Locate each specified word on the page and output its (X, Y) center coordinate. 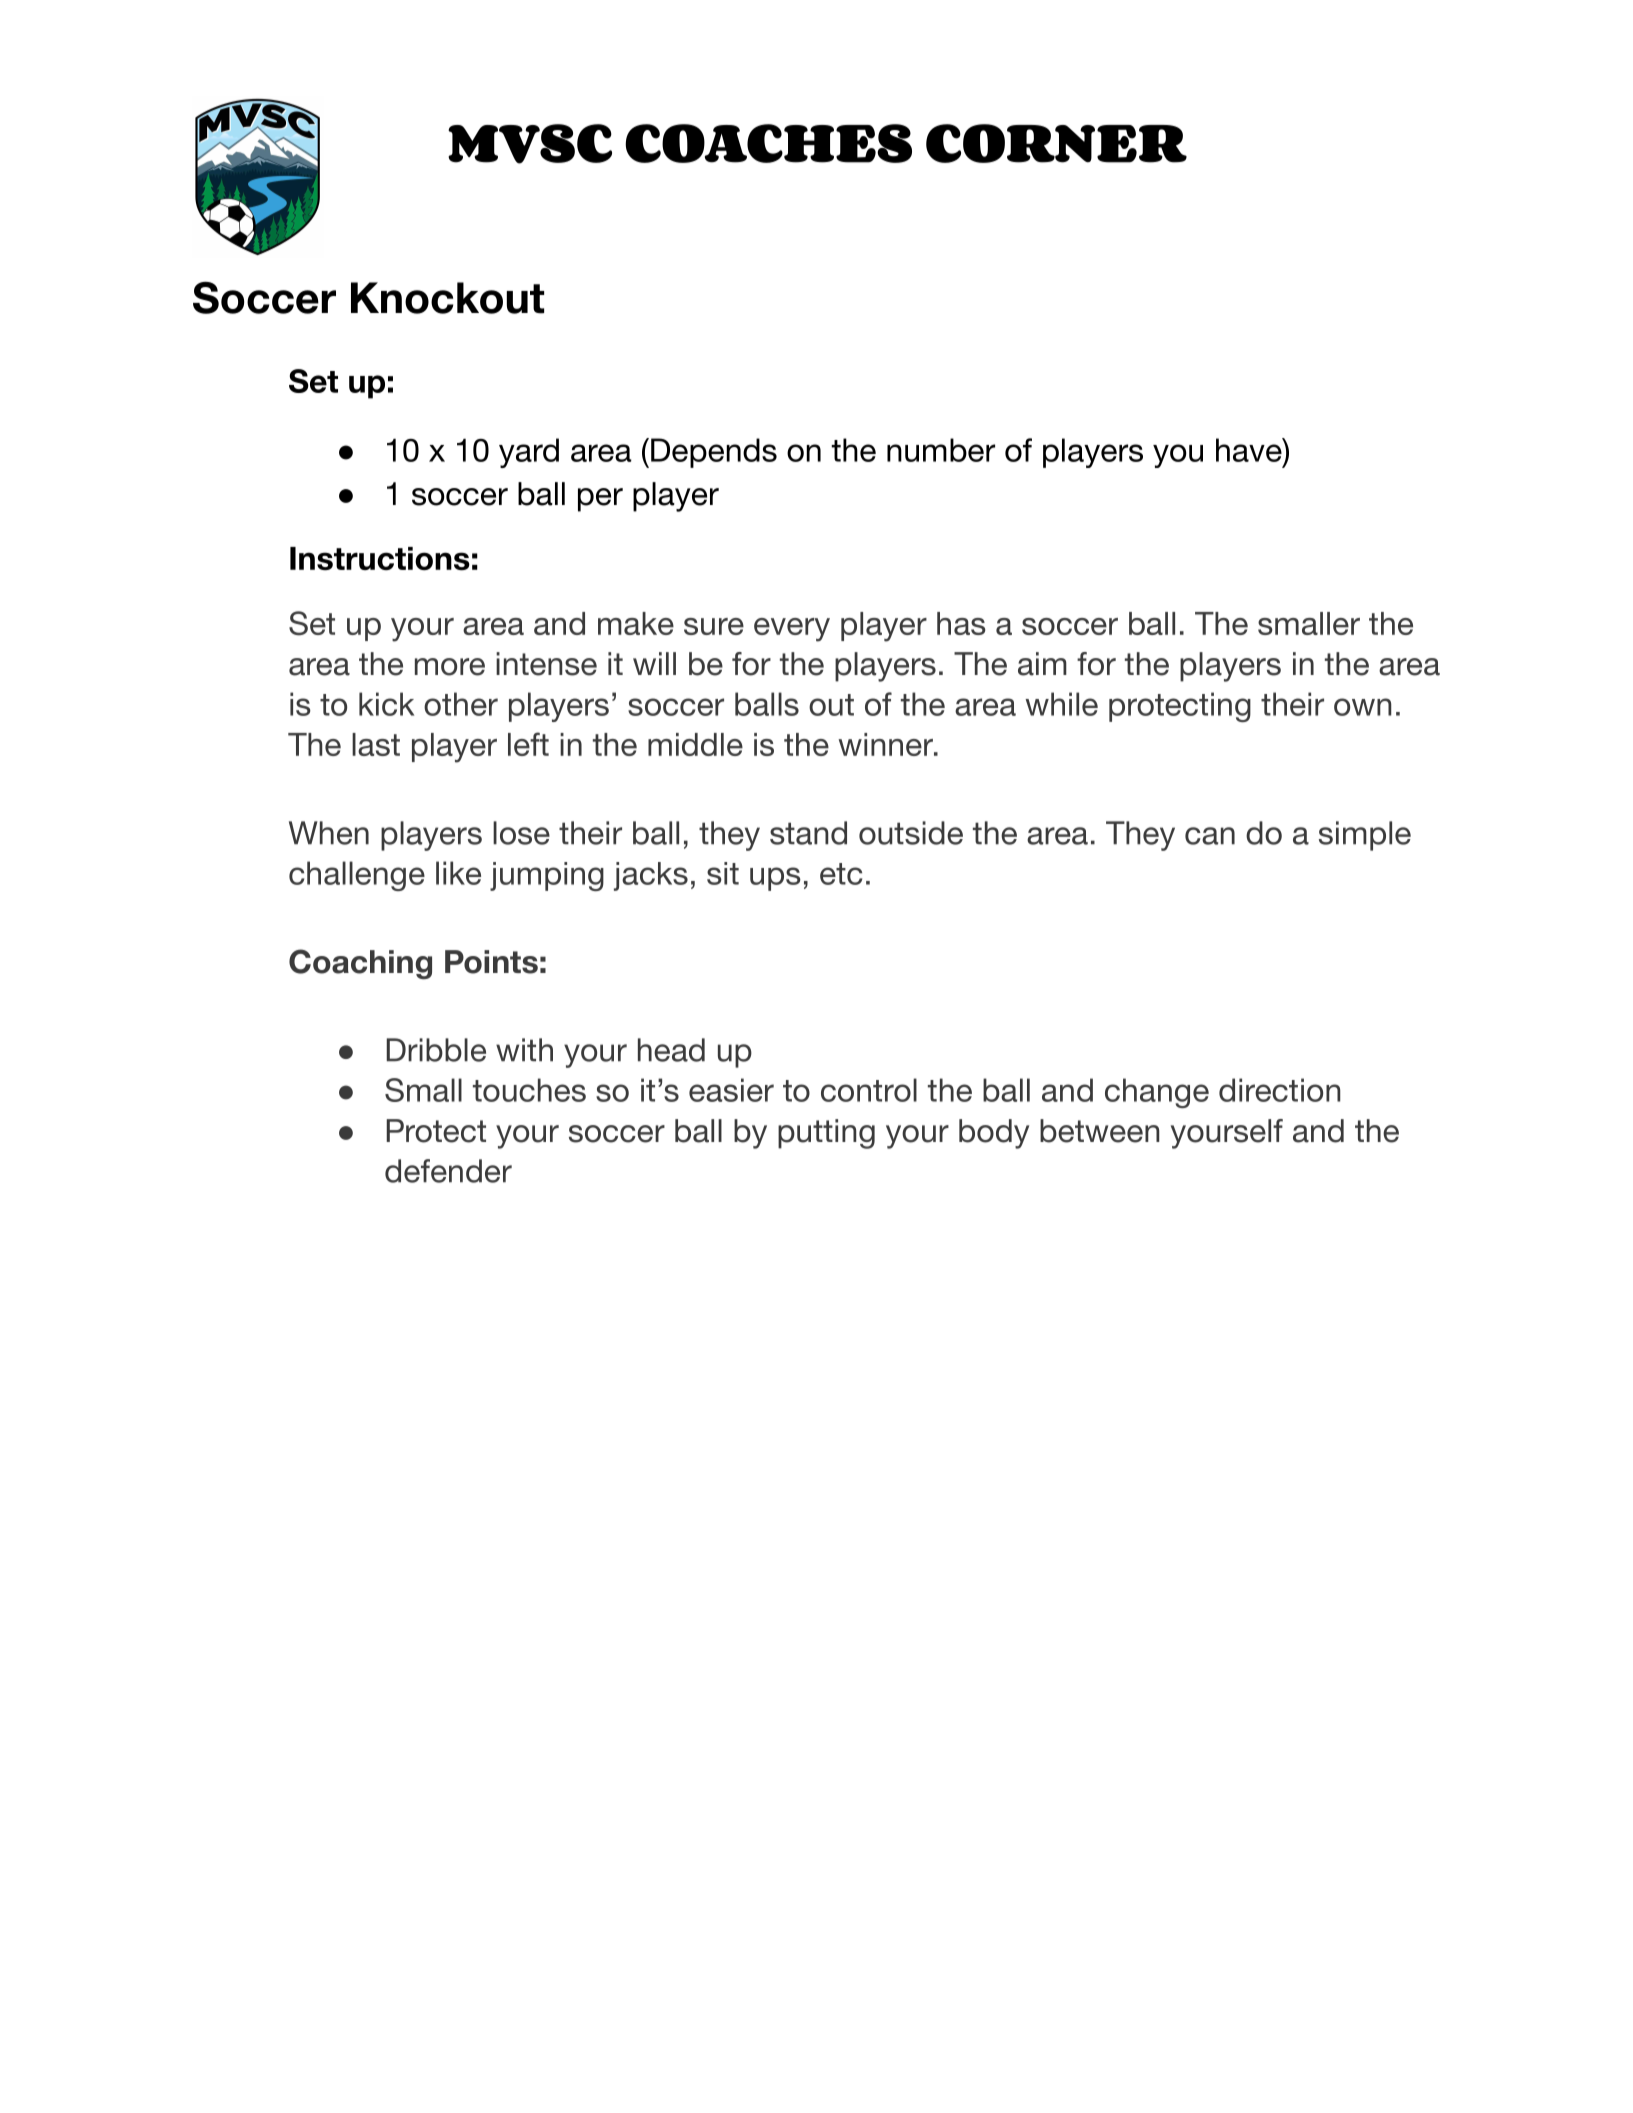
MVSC (530, 144)
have (1249, 450)
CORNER (1056, 143)
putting (826, 1134)
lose (521, 833)
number (941, 450)
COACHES (768, 143)
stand (808, 833)
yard (529, 453)
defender (448, 1171)
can (1210, 836)
